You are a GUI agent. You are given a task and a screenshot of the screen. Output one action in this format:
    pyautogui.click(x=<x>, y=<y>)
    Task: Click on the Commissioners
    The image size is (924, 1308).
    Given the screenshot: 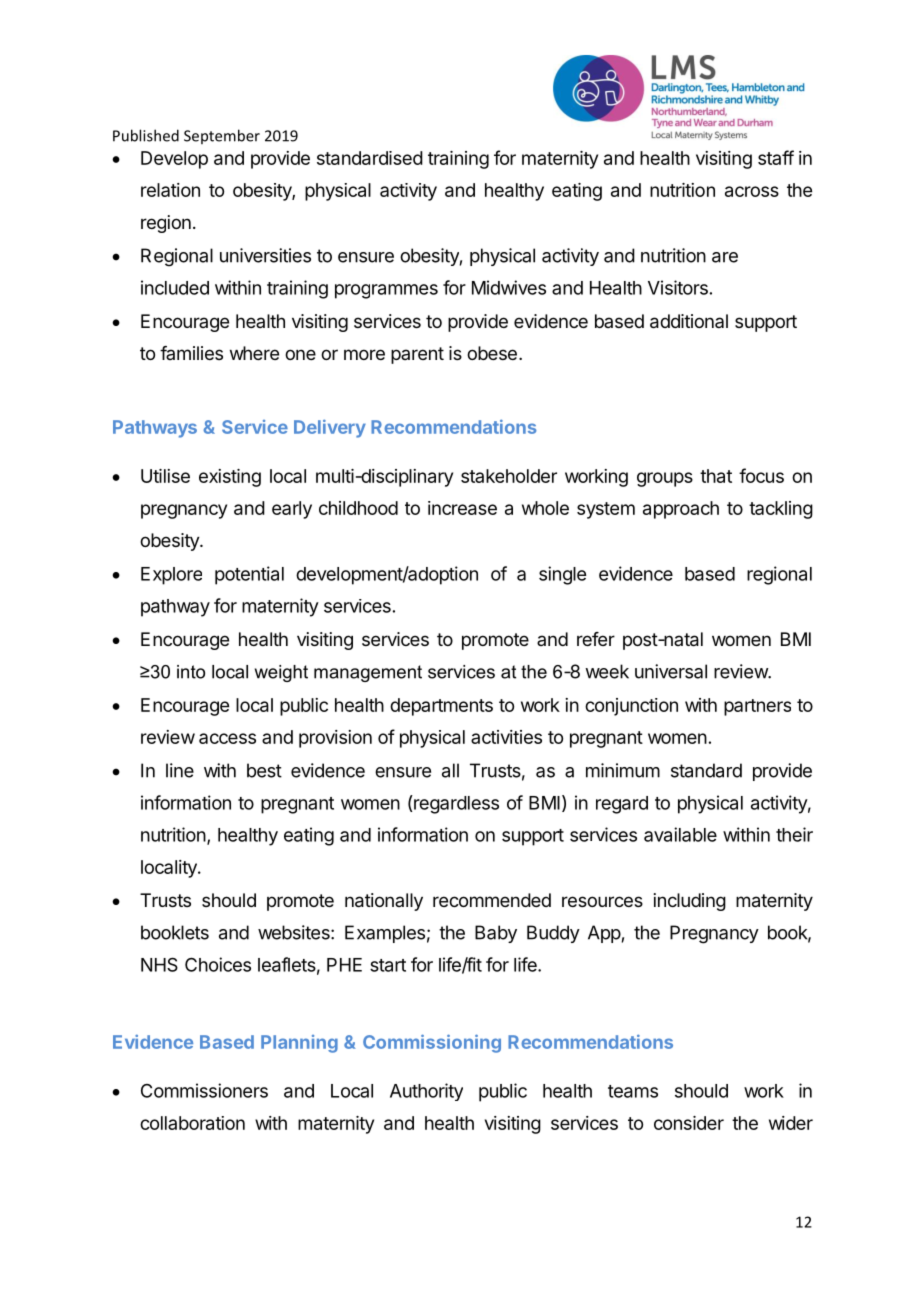 What is the action you would take?
    pyautogui.click(x=204, y=1090)
